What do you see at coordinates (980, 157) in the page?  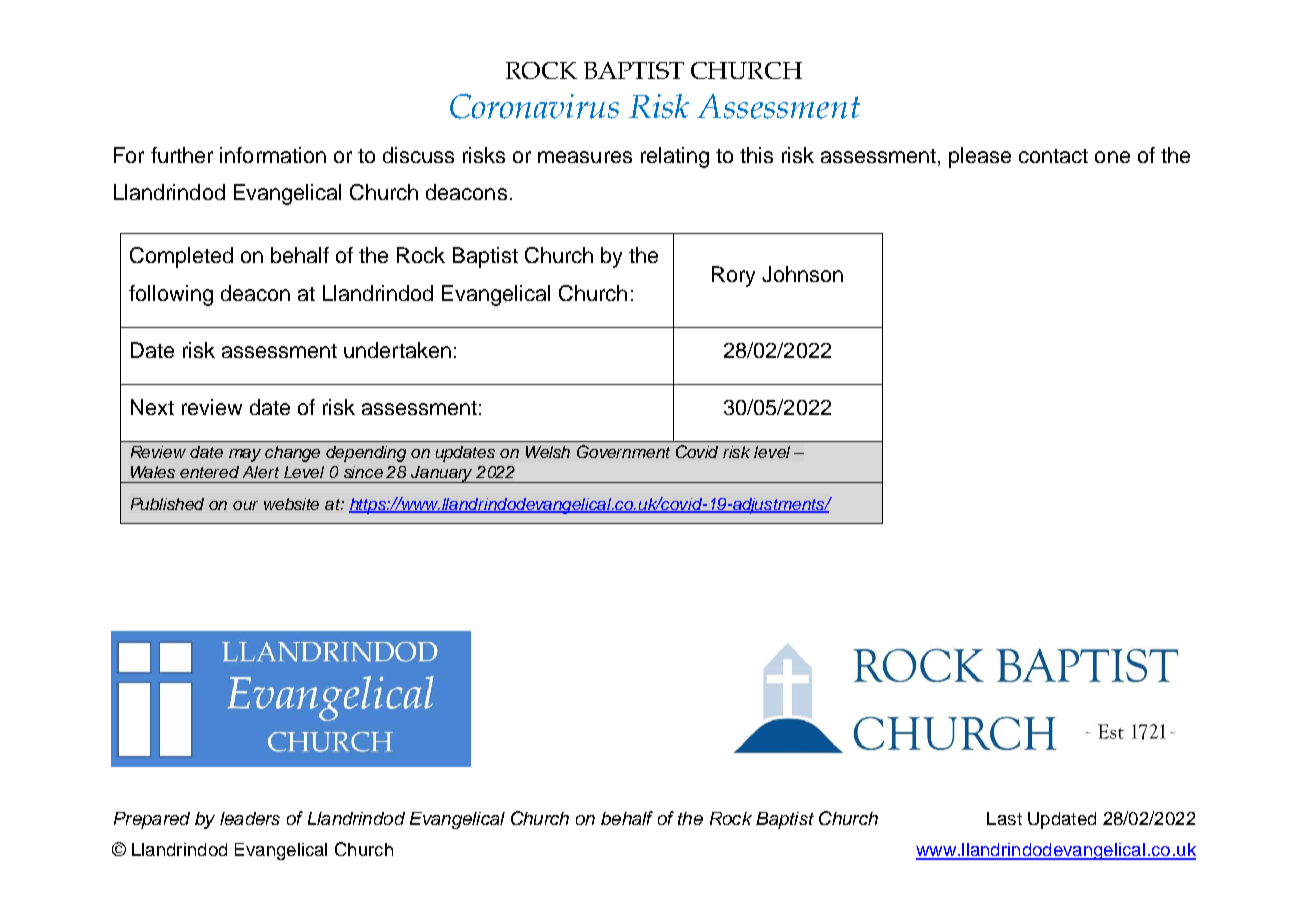 I see `please` at bounding box center [980, 157].
